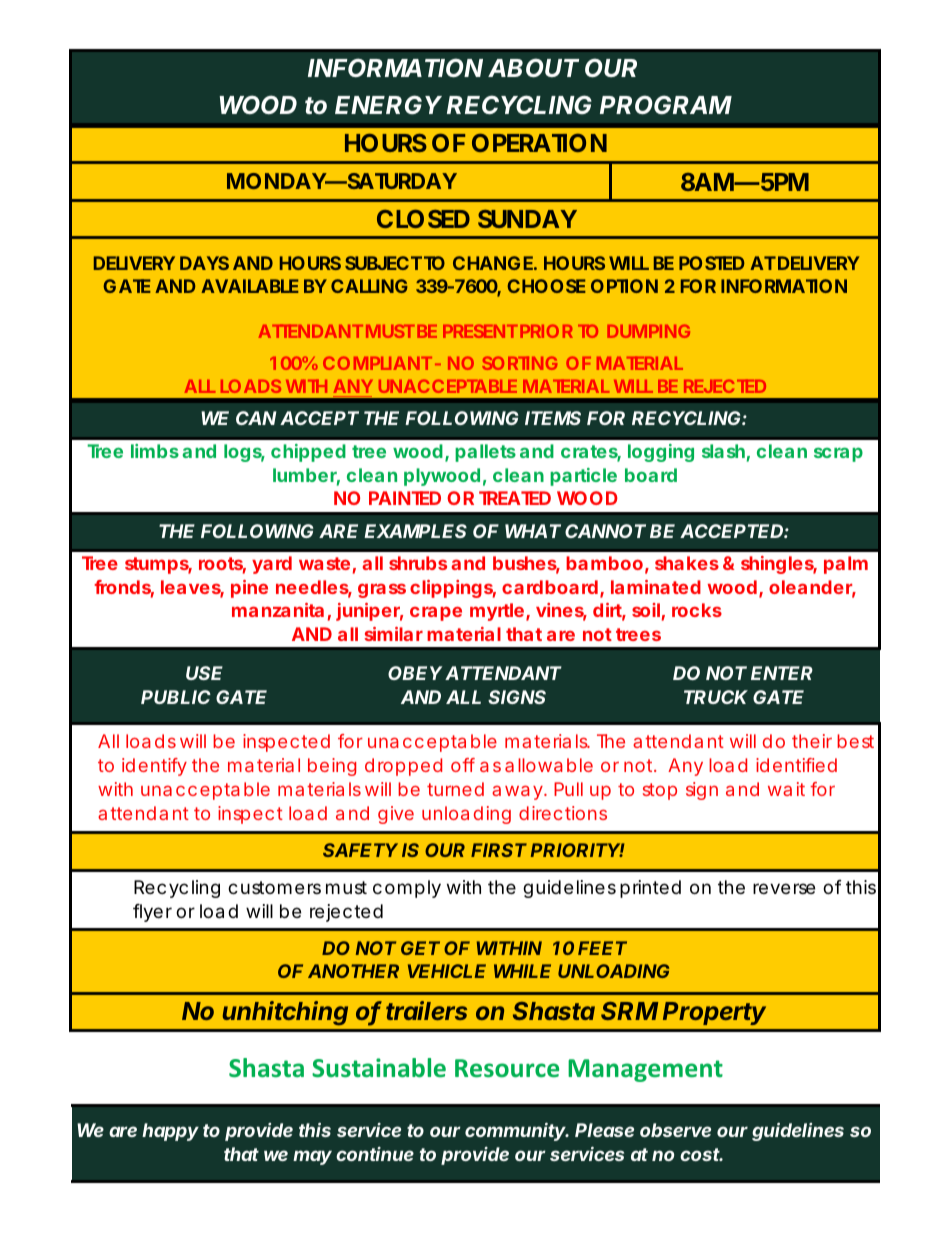 Image resolution: width=952 pixels, height=1233 pixels. Describe the element at coordinates (666, 104) in the screenshot. I see `PROGRAM` at that location.
